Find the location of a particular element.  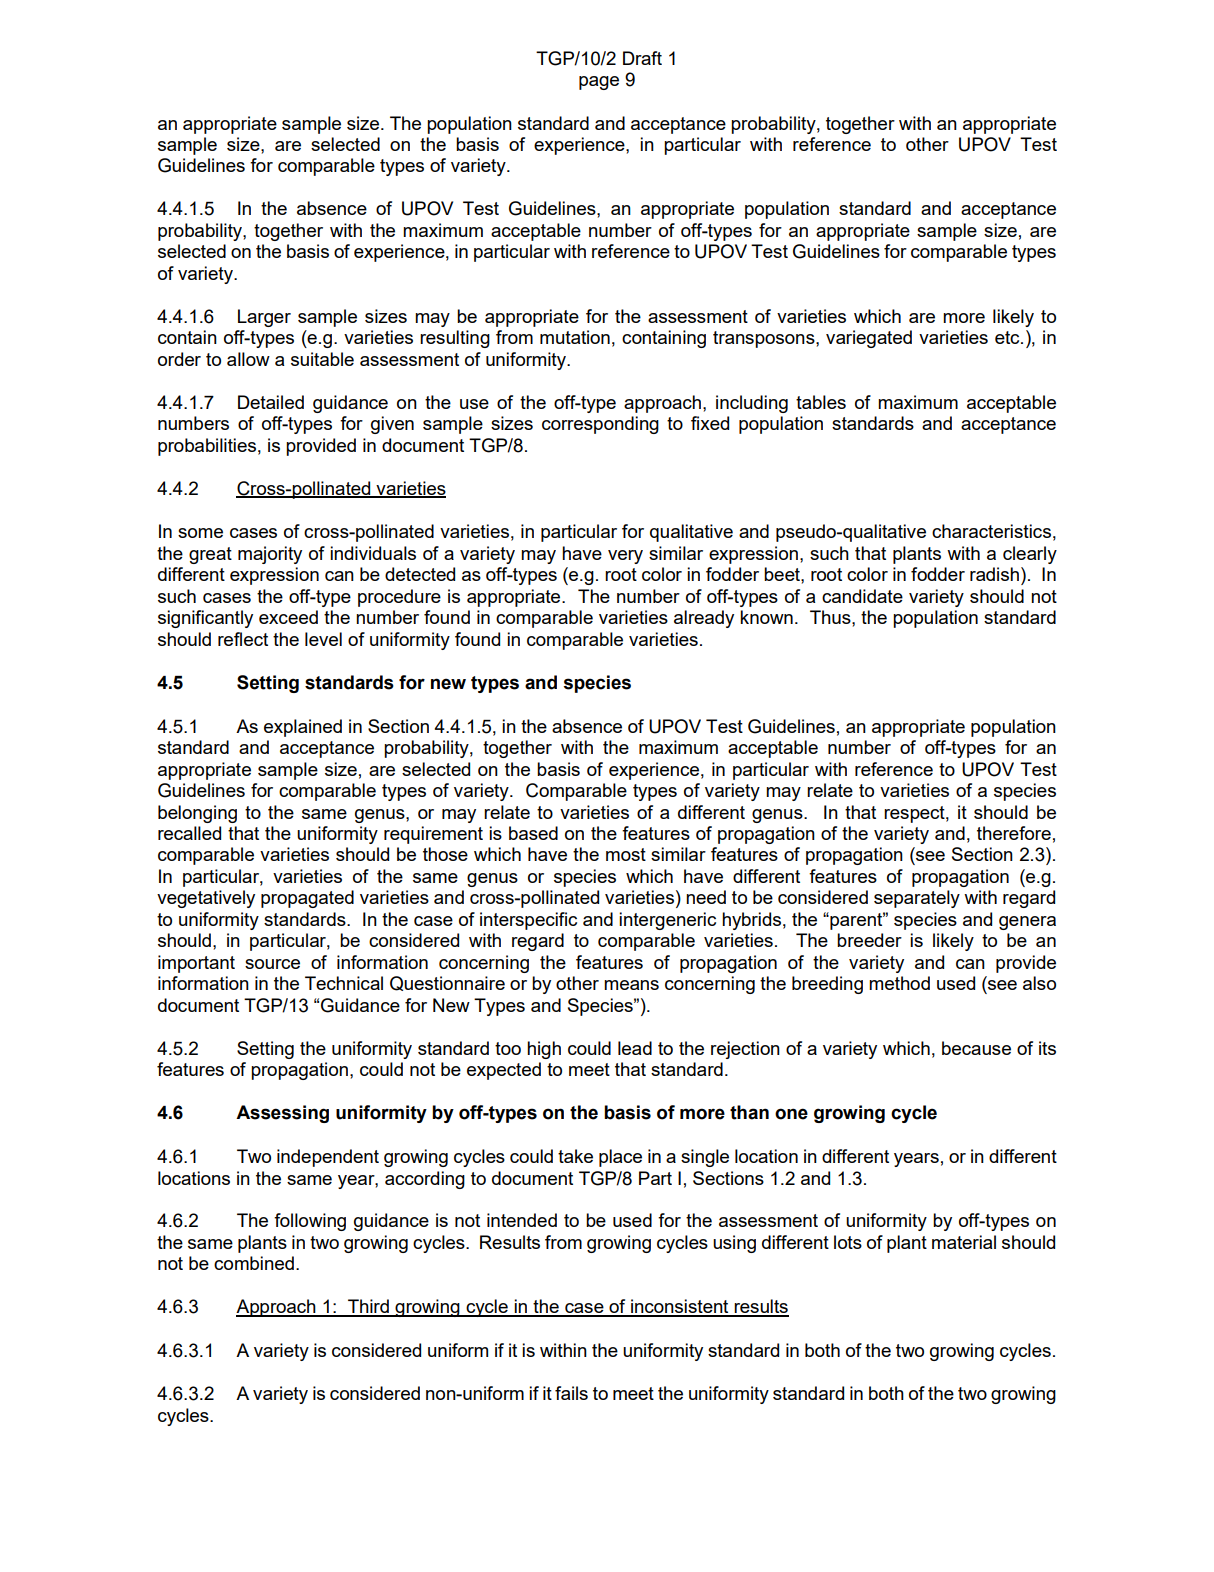

lead is located at coordinates (635, 1048).
